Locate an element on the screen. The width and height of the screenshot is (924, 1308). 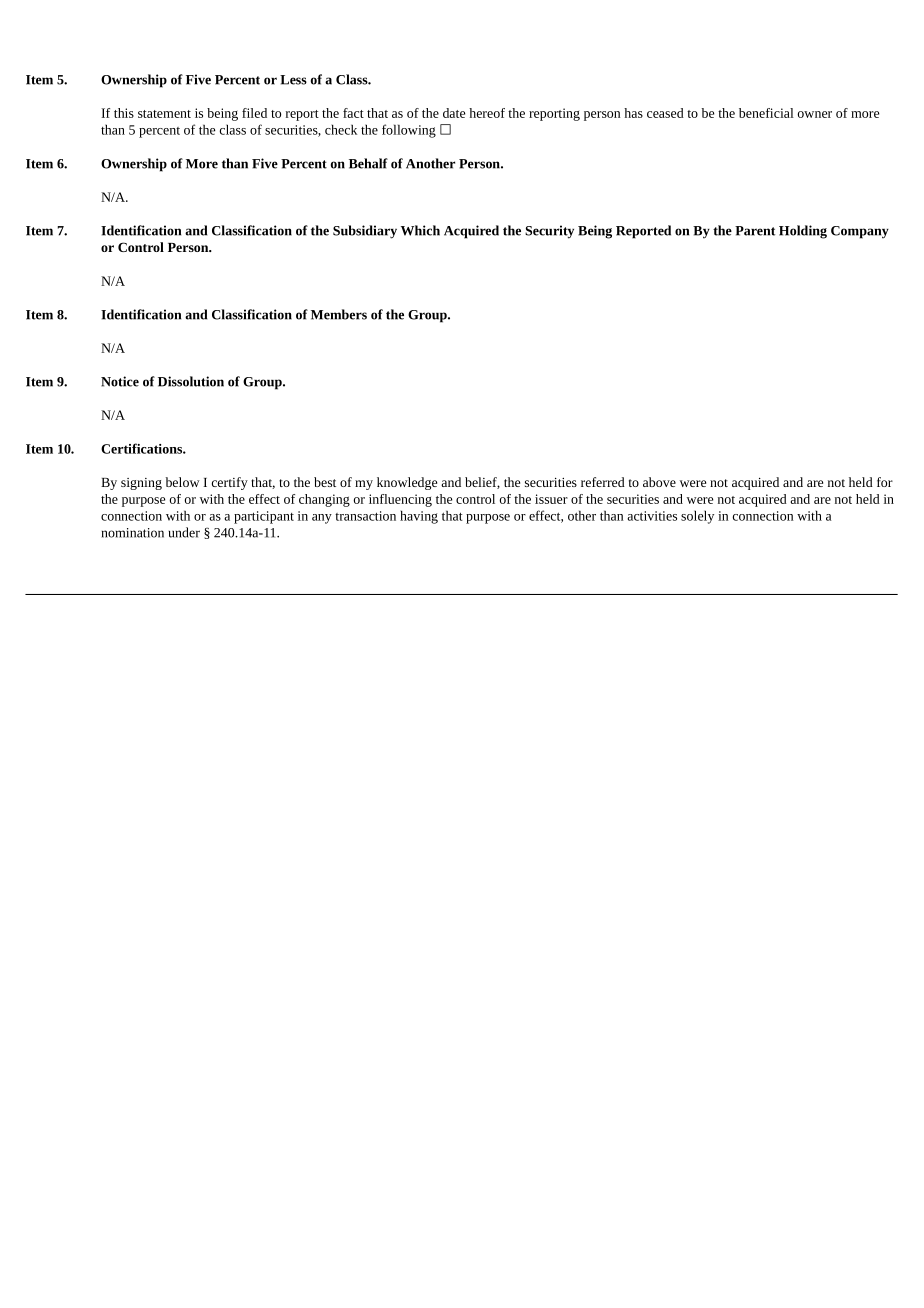
under is located at coordinates (184, 532).
